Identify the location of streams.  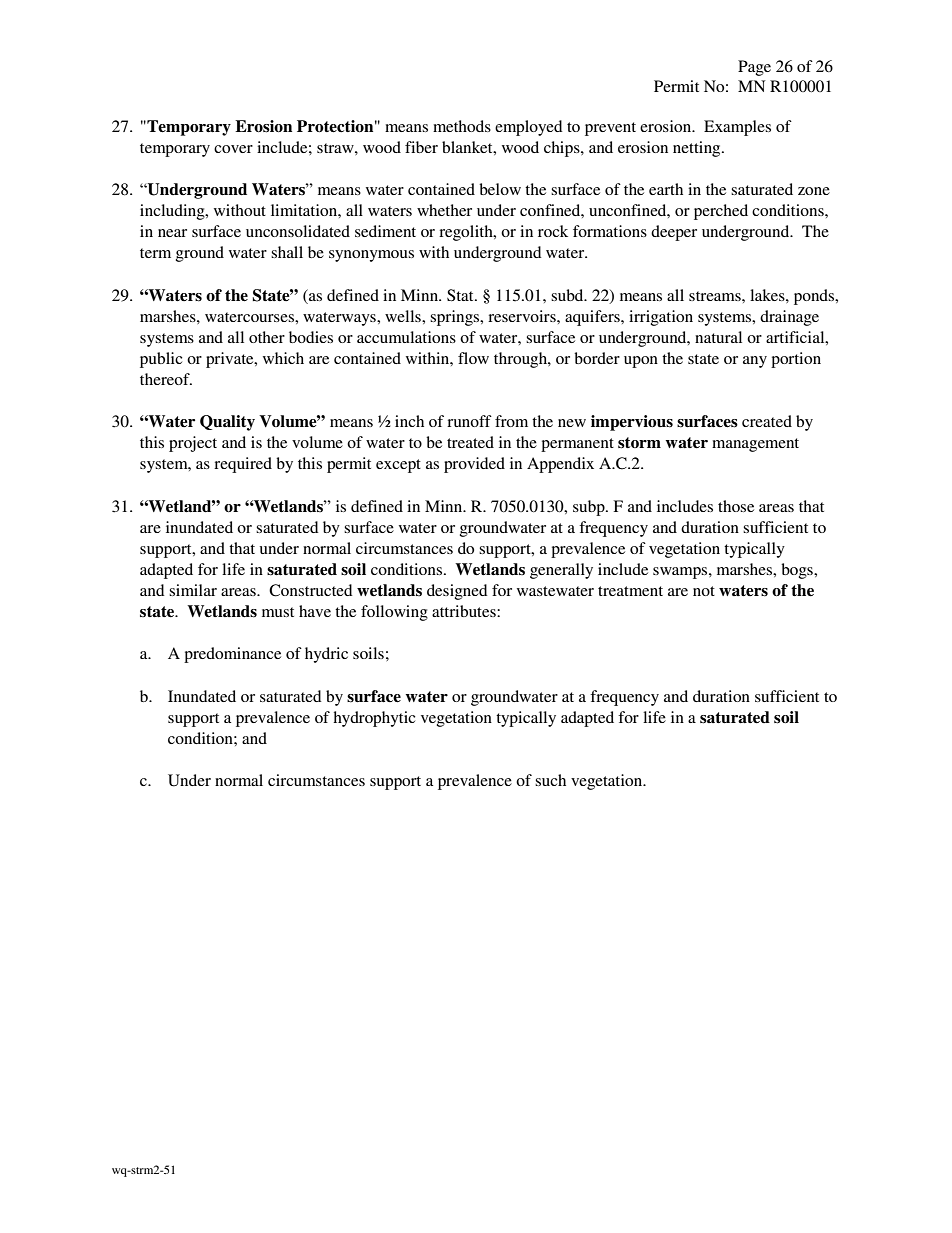
(716, 296).
